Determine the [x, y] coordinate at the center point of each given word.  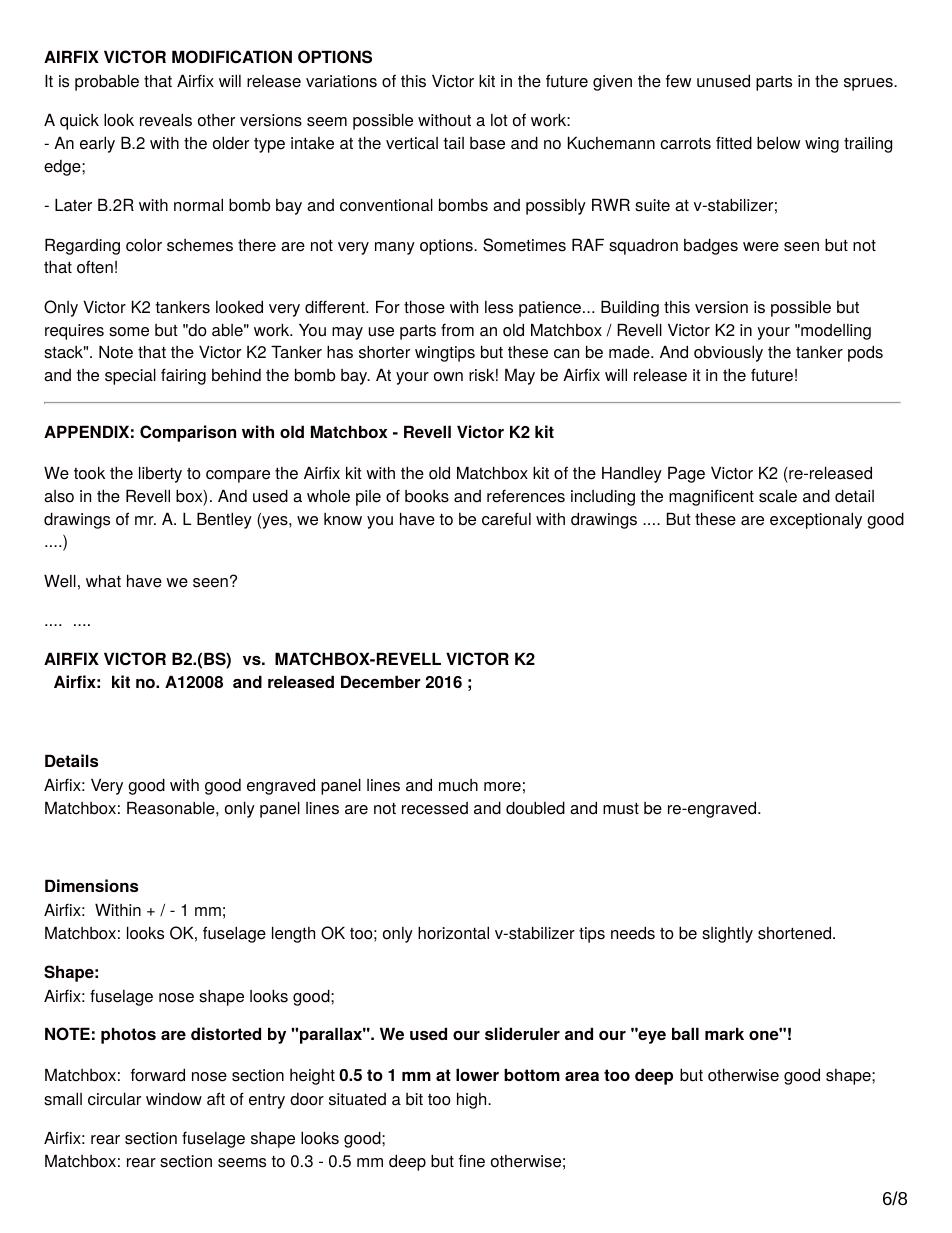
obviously [728, 353]
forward [158, 1075]
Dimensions [91, 885]
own [448, 377]
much [458, 785]
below [778, 143]
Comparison [188, 433]
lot [499, 120]
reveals [166, 120]
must [621, 809]
